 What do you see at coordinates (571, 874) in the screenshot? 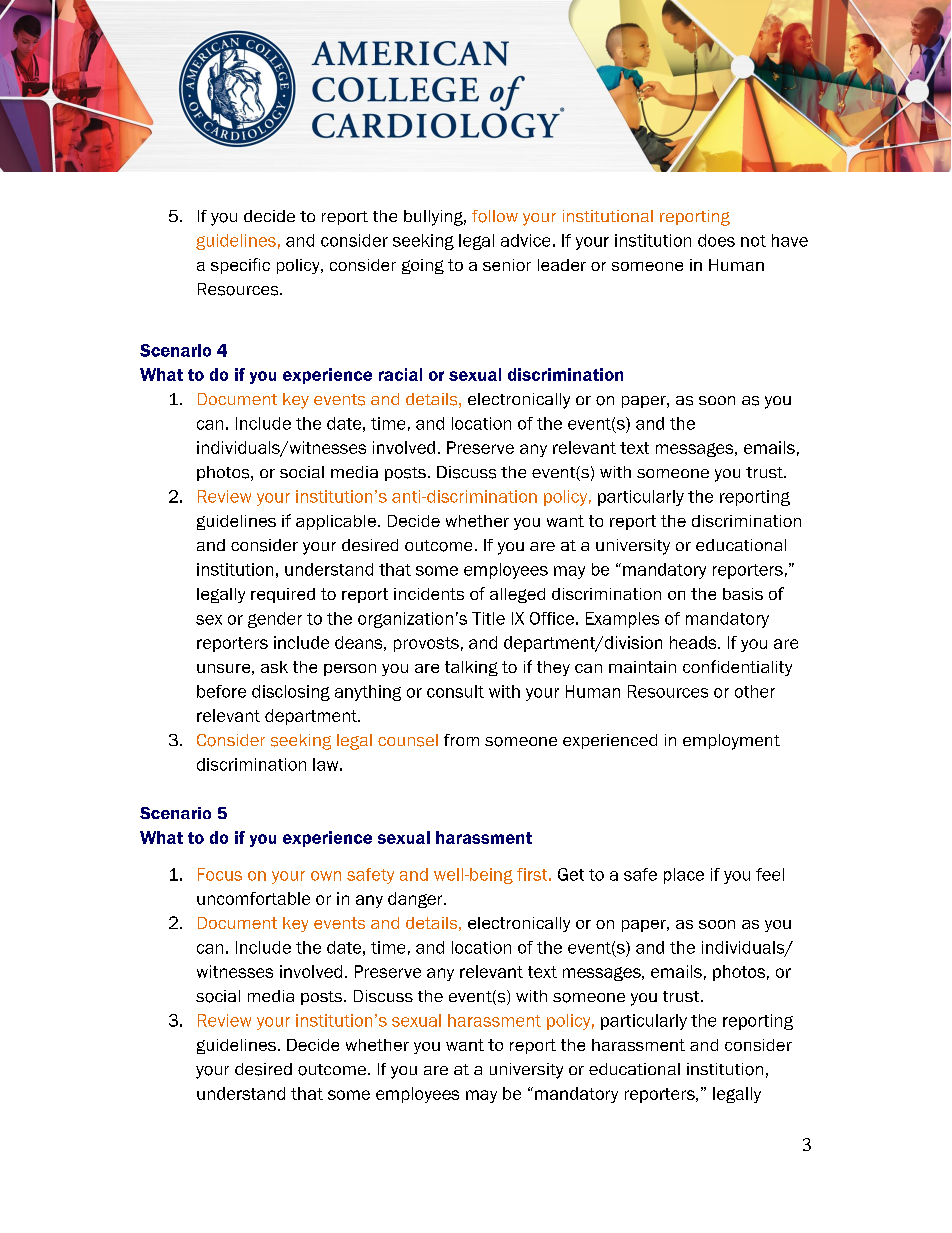
I see `Get` at bounding box center [571, 874].
